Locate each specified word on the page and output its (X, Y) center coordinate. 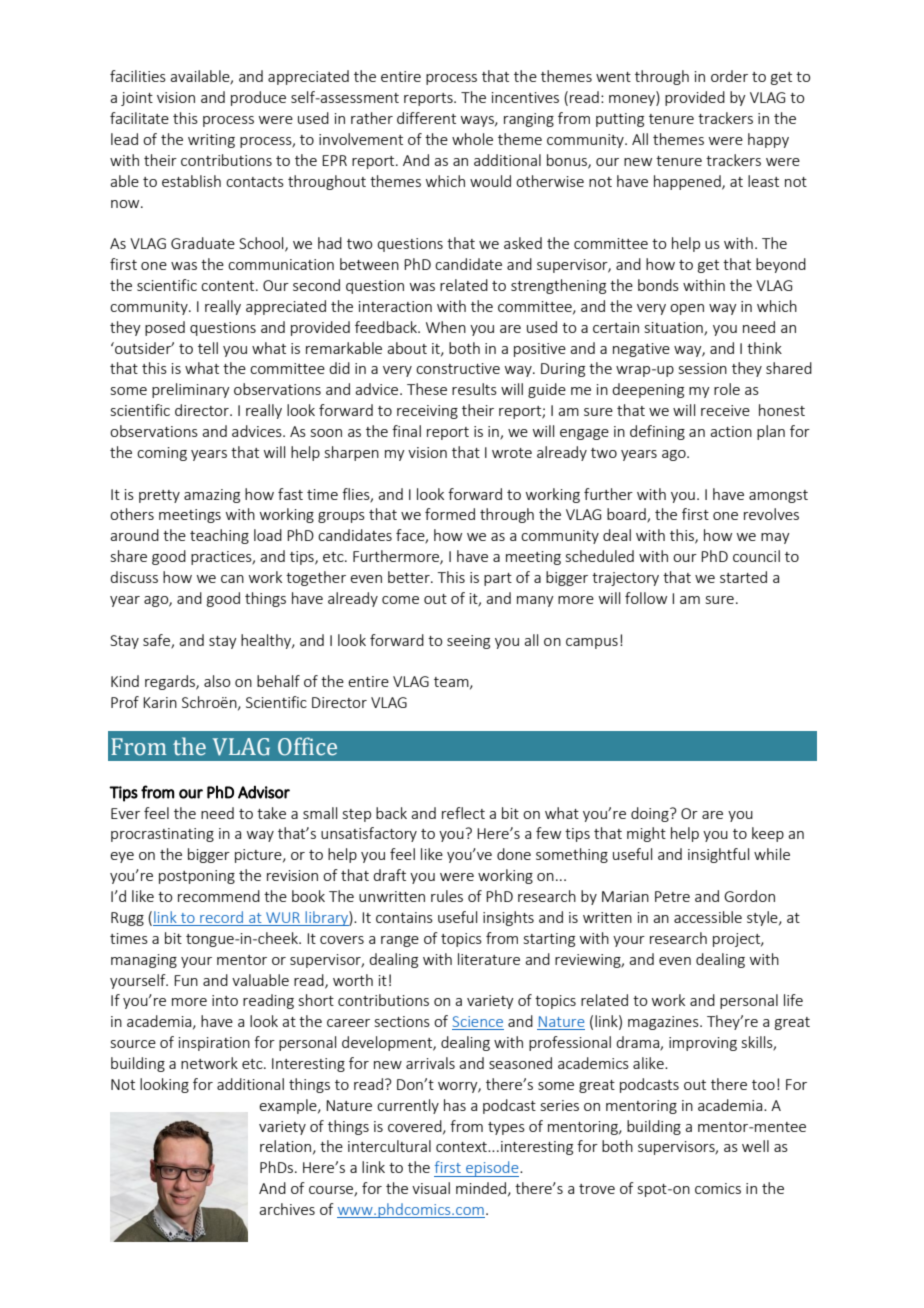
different (426, 118)
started (743, 577)
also (217, 681)
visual (431, 1188)
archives (287, 1209)
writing (211, 141)
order (729, 76)
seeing (468, 642)
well (755, 1146)
